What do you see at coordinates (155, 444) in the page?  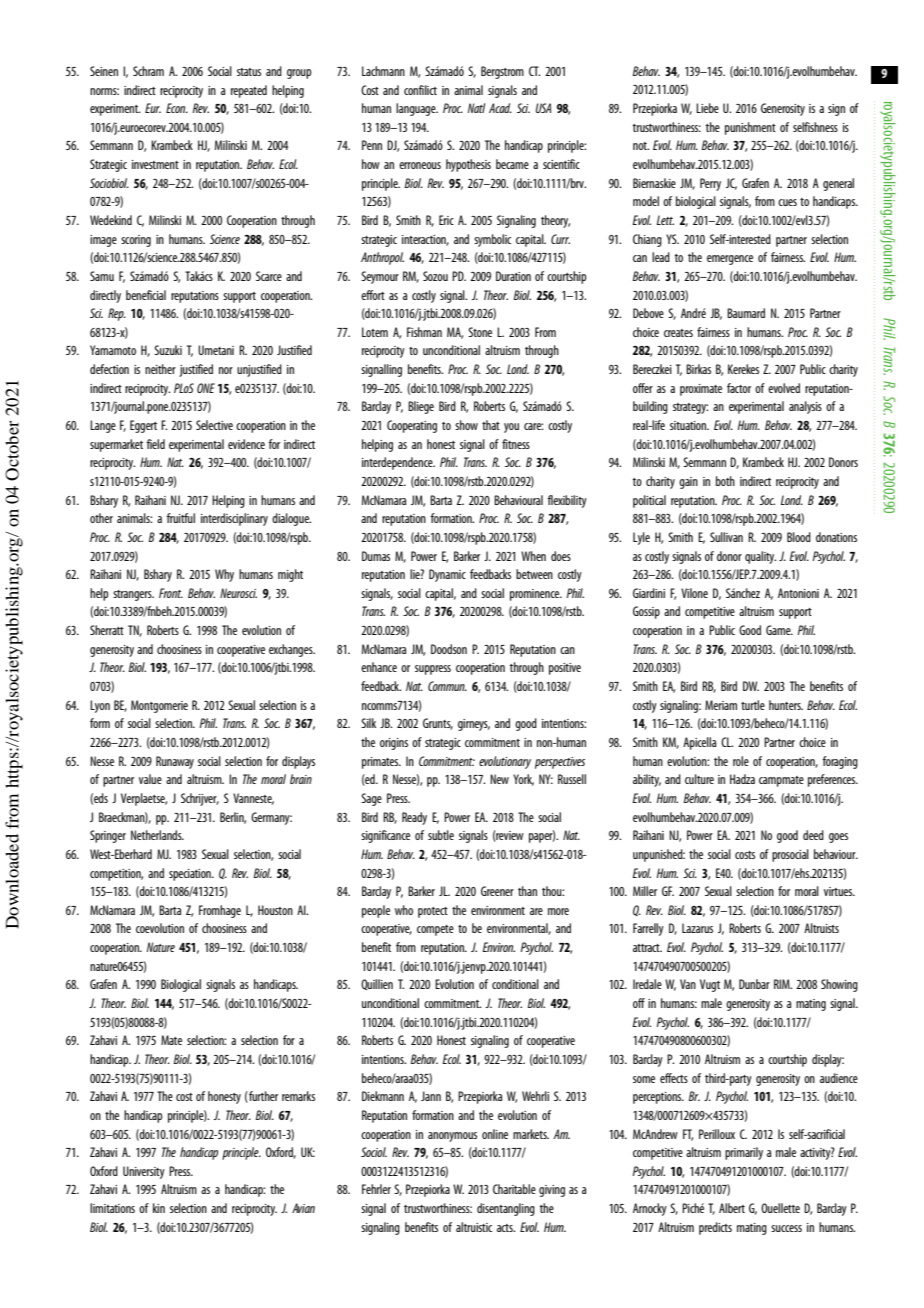 I see `field` at bounding box center [155, 444].
